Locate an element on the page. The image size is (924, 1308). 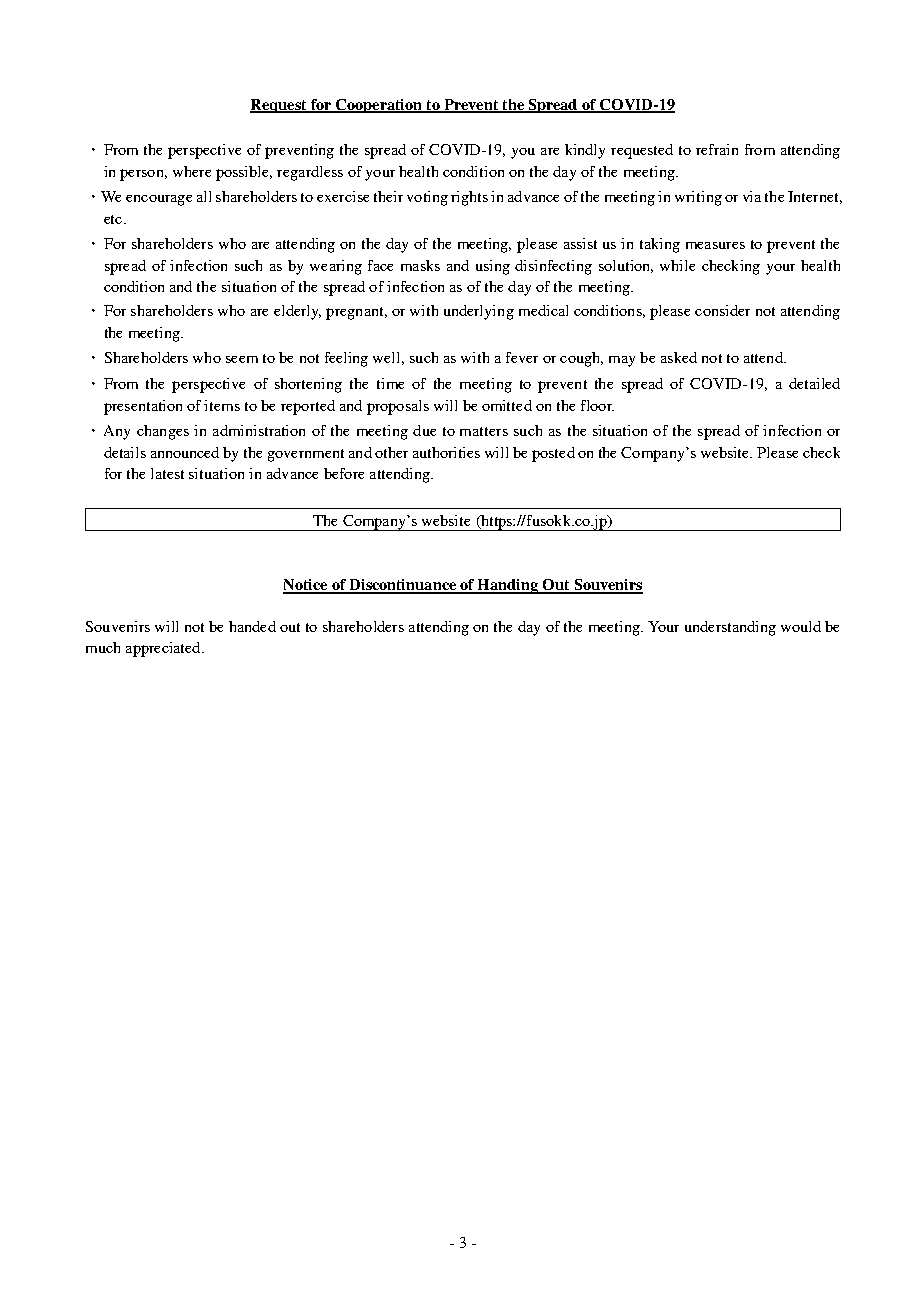
refrain is located at coordinates (717, 149).
